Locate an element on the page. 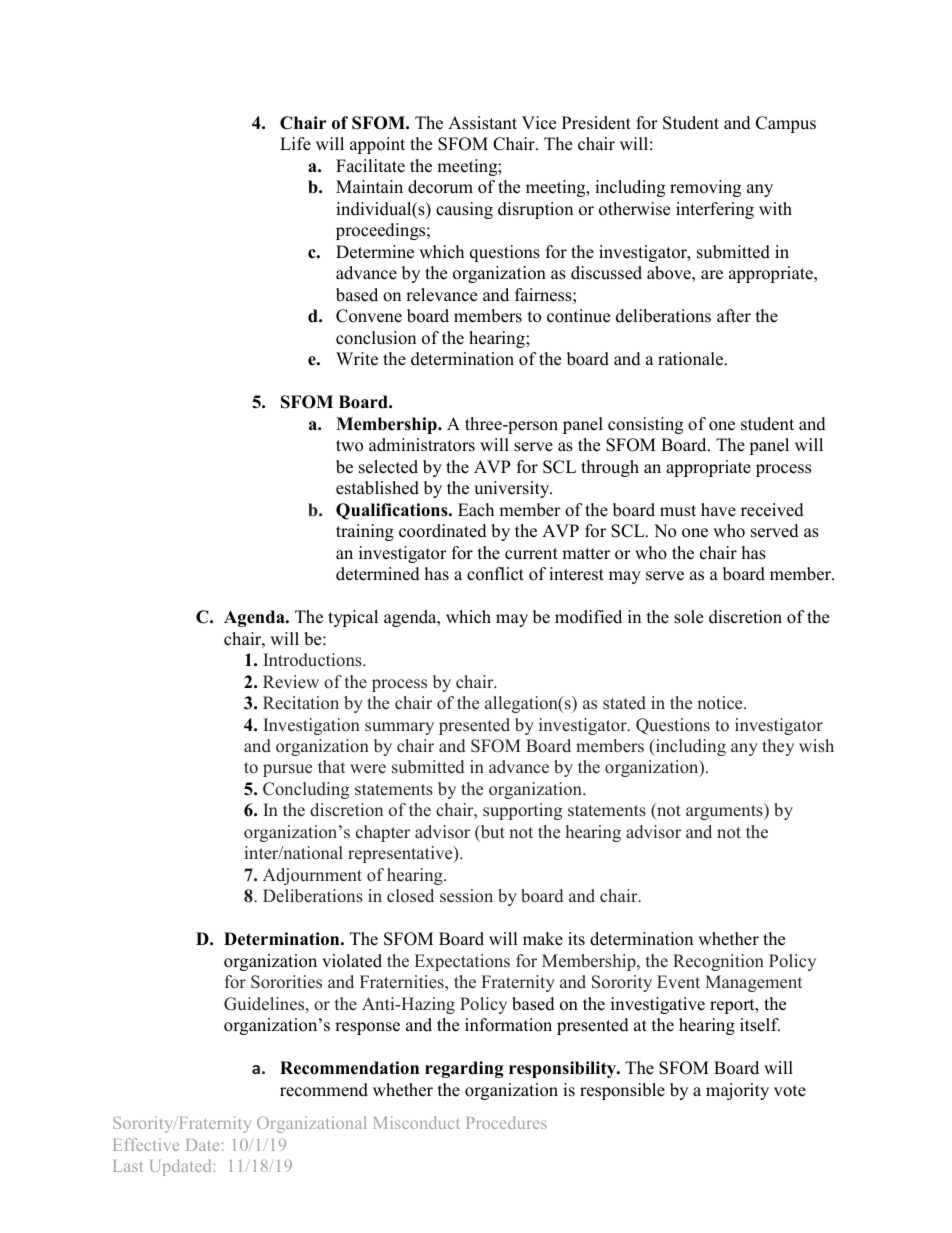 The image size is (952, 1233). Life is located at coordinates (295, 144).
